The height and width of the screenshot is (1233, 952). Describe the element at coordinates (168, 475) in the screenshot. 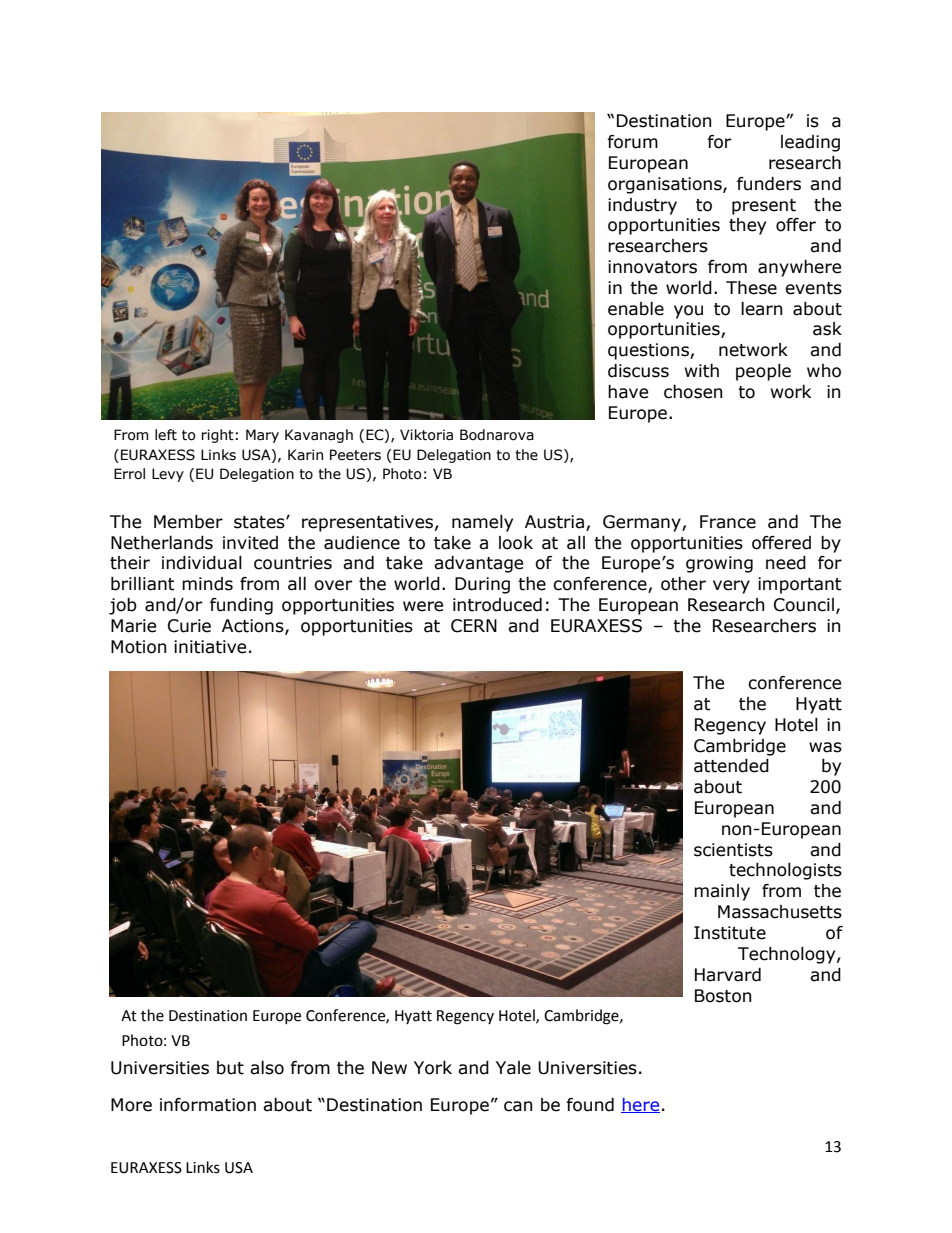

I see `Levy` at that location.
